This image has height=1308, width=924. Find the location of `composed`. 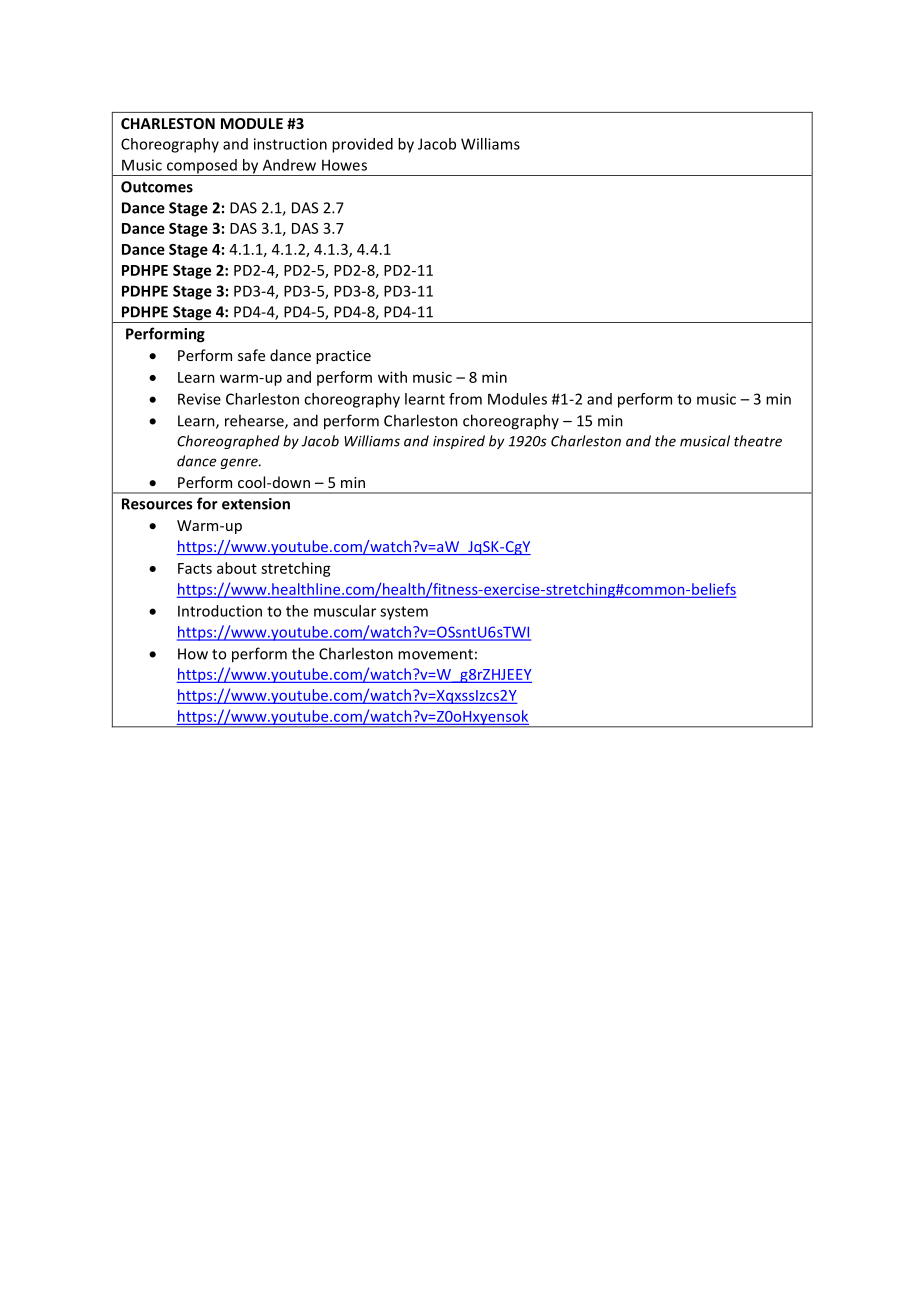

composed is located at coordinates (201, 167).
